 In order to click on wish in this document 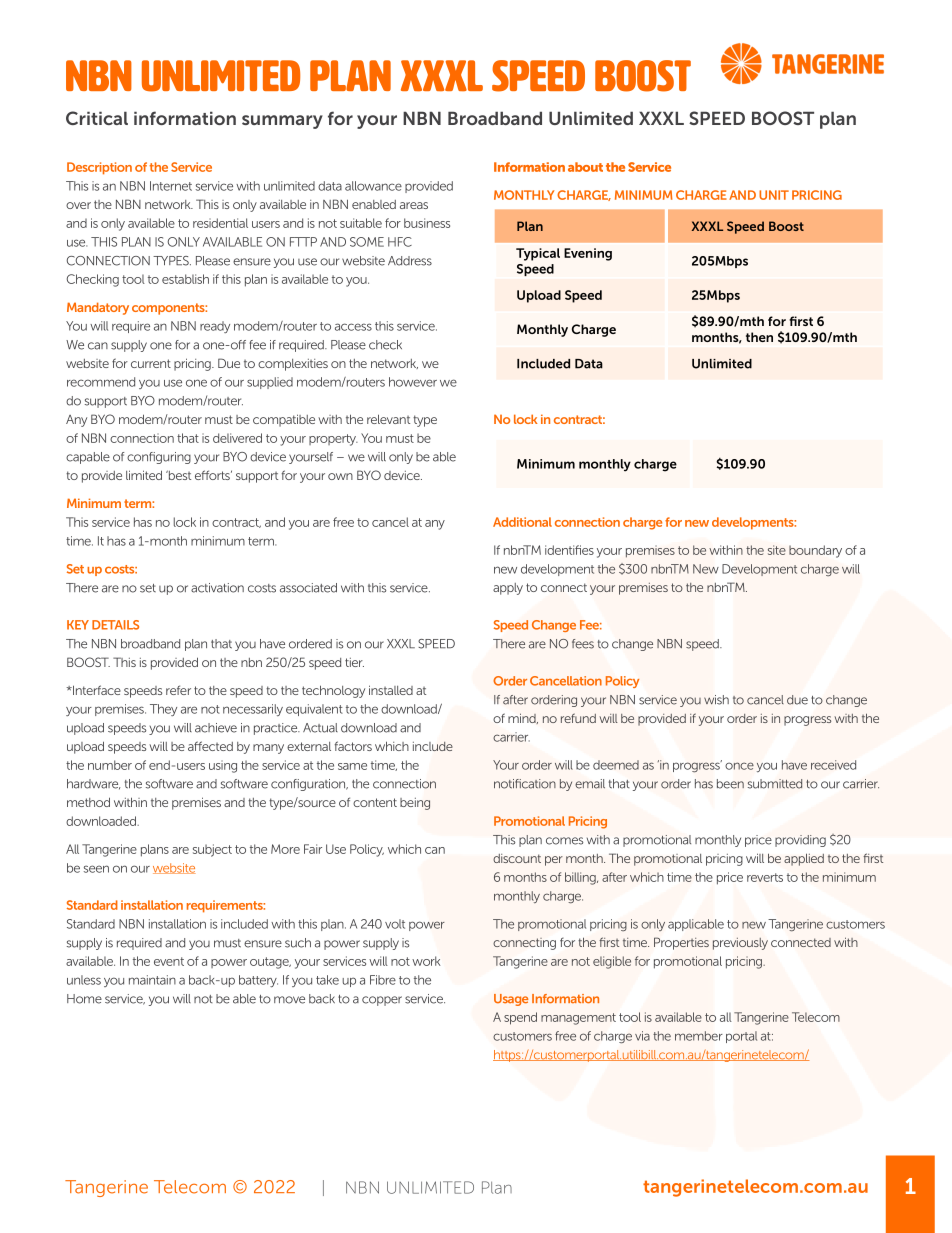, I will do `click(716, 700)`.
